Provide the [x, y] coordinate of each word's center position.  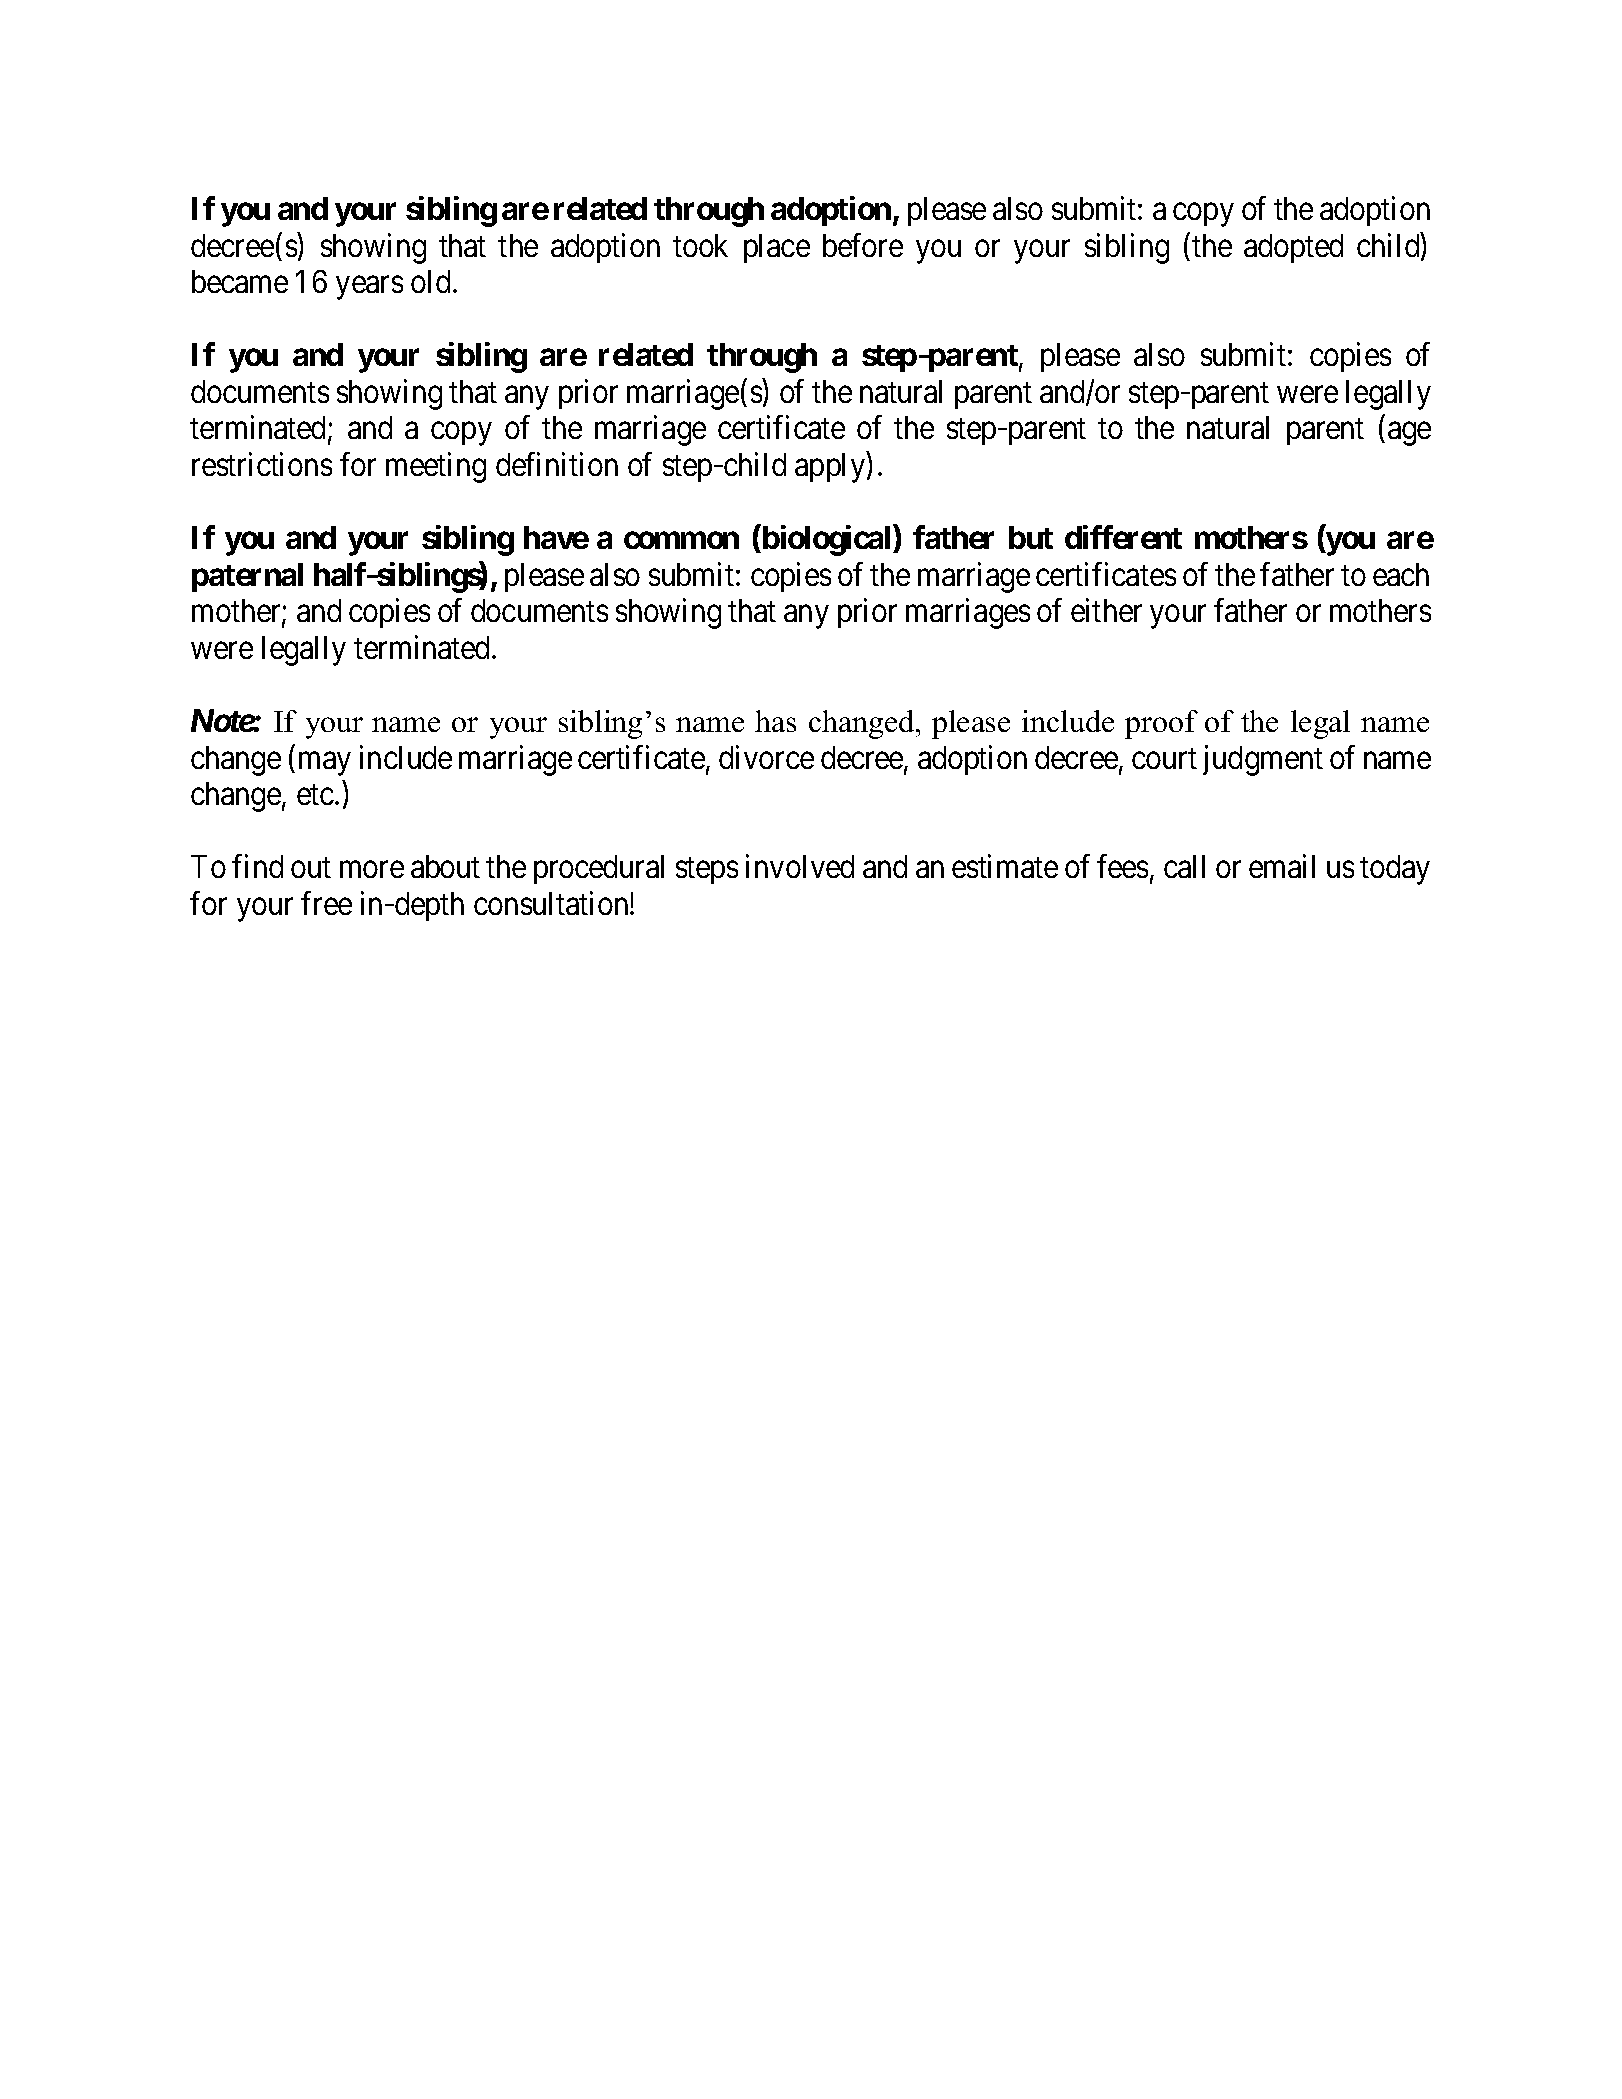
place [777, 248]
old [430, 281]
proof [1161, 724]
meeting [436, 467]
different [1123, 537]
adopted [1293, 248]
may [325, 764]
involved [800, 866]
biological [827, 540]
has [775, 721]
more [372, 870]
